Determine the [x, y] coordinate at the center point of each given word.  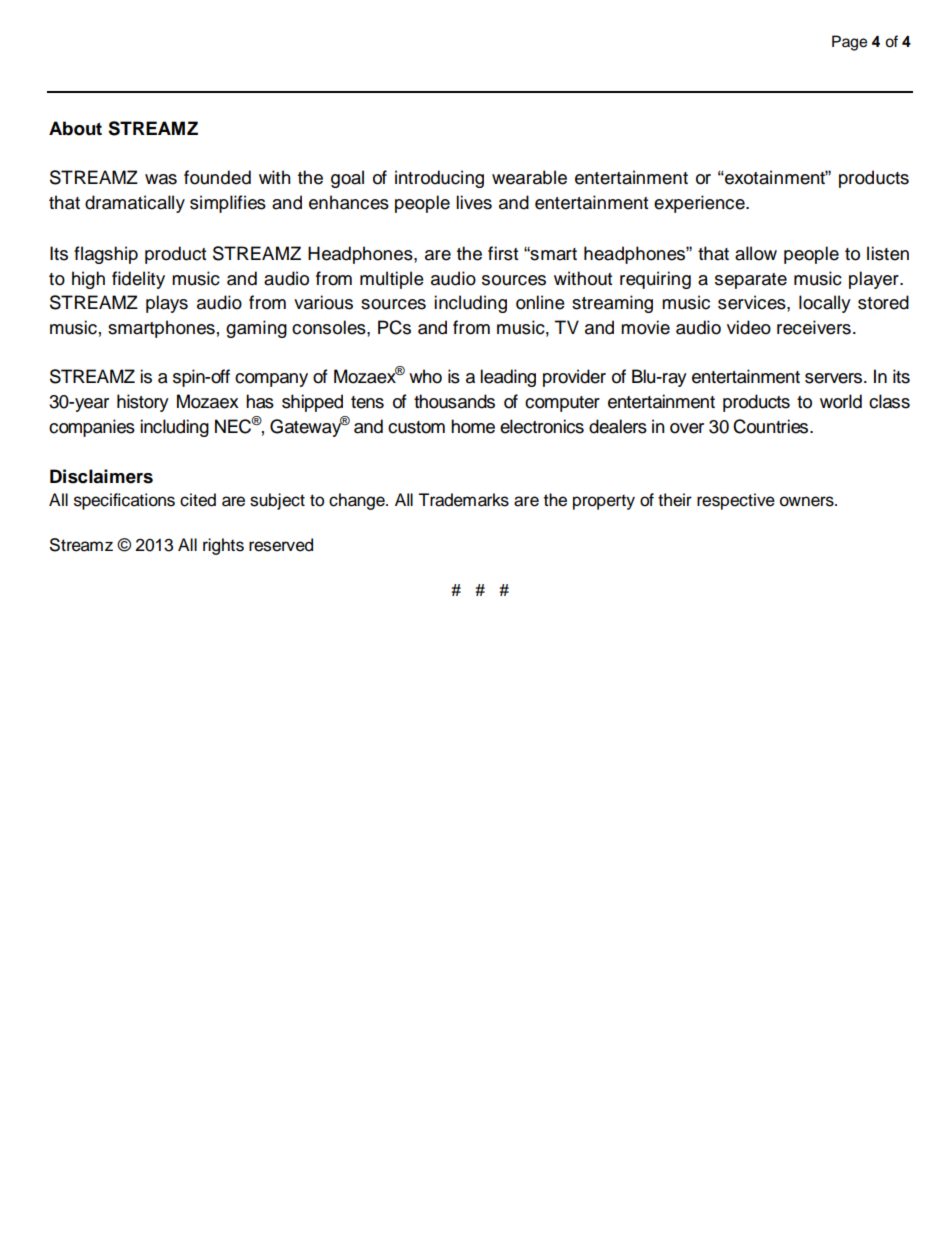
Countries [772, 426]
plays [167, 304]
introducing [439, 179]
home [473, 426]
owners [808, 501]
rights [223, 546]
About [75, 128]
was [161, 179]
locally [825, 304]
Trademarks [463, 500]
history [143, 403]
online [540, 302]
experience [700, 204]
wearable [529, 177]
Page [849, 43]
